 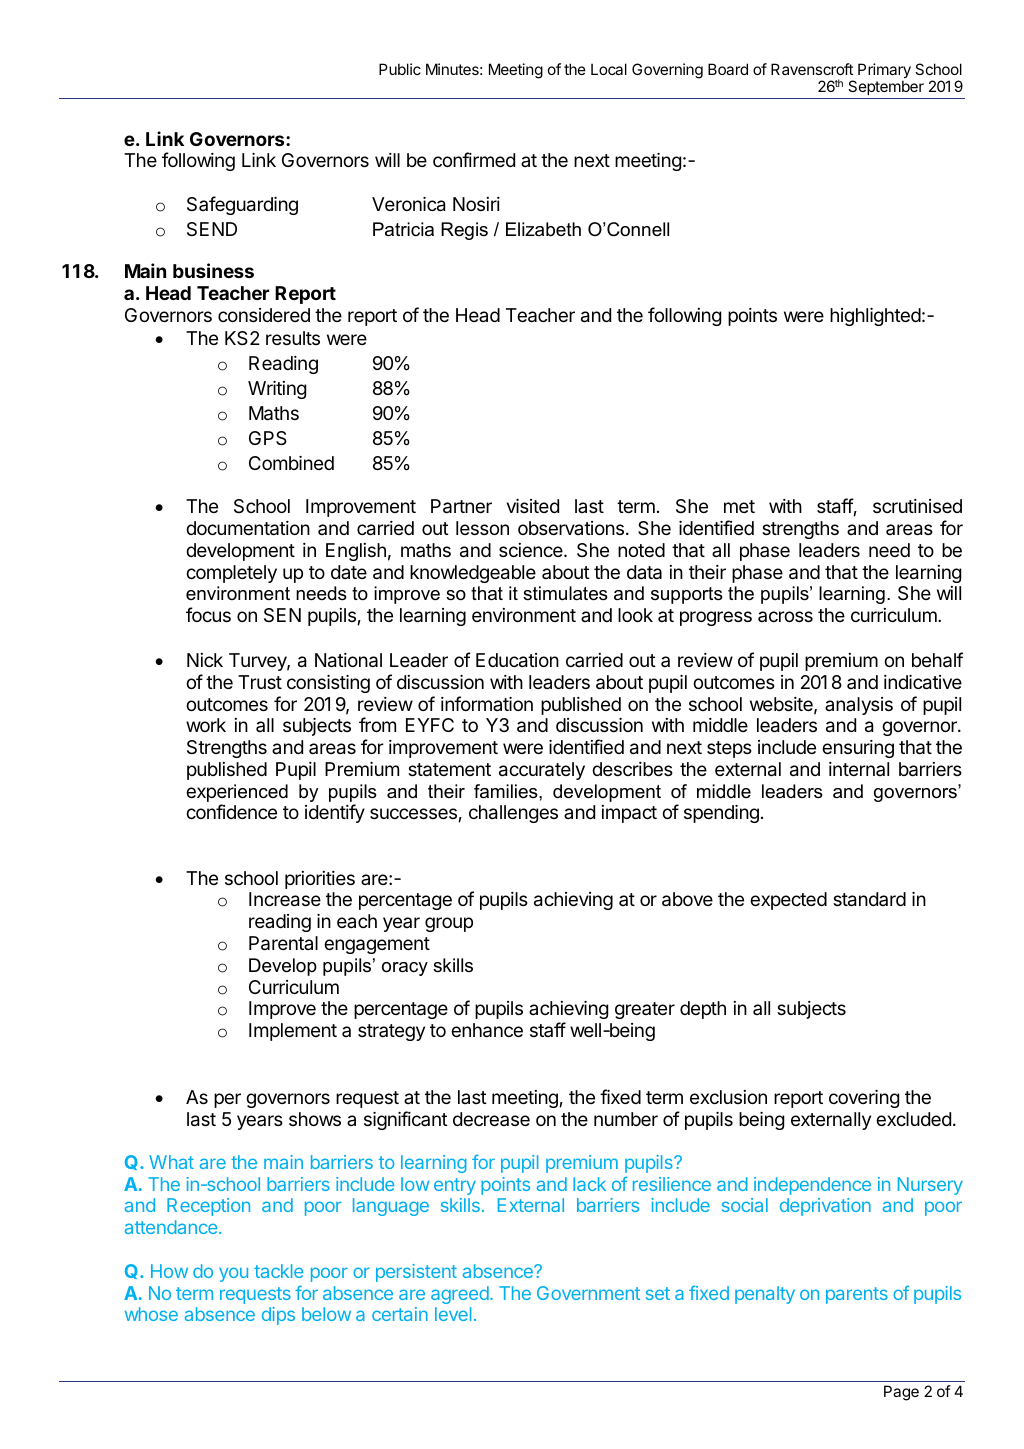 What do you see at coordinates (609, 69) in the screenshot?
I see `Local` at bounding box center [609, 69].
